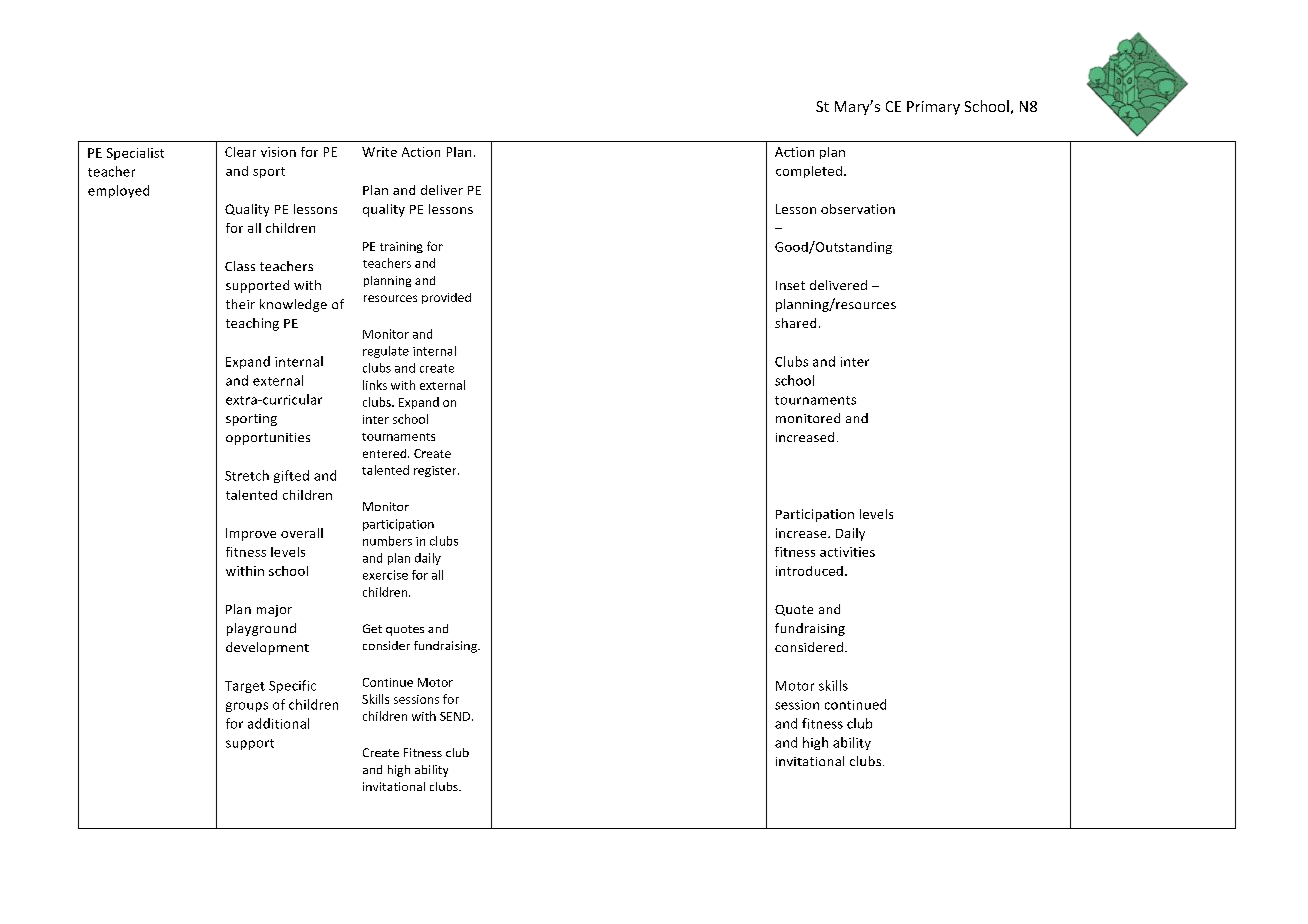  I want to click on Inset, so click(790, 285).
